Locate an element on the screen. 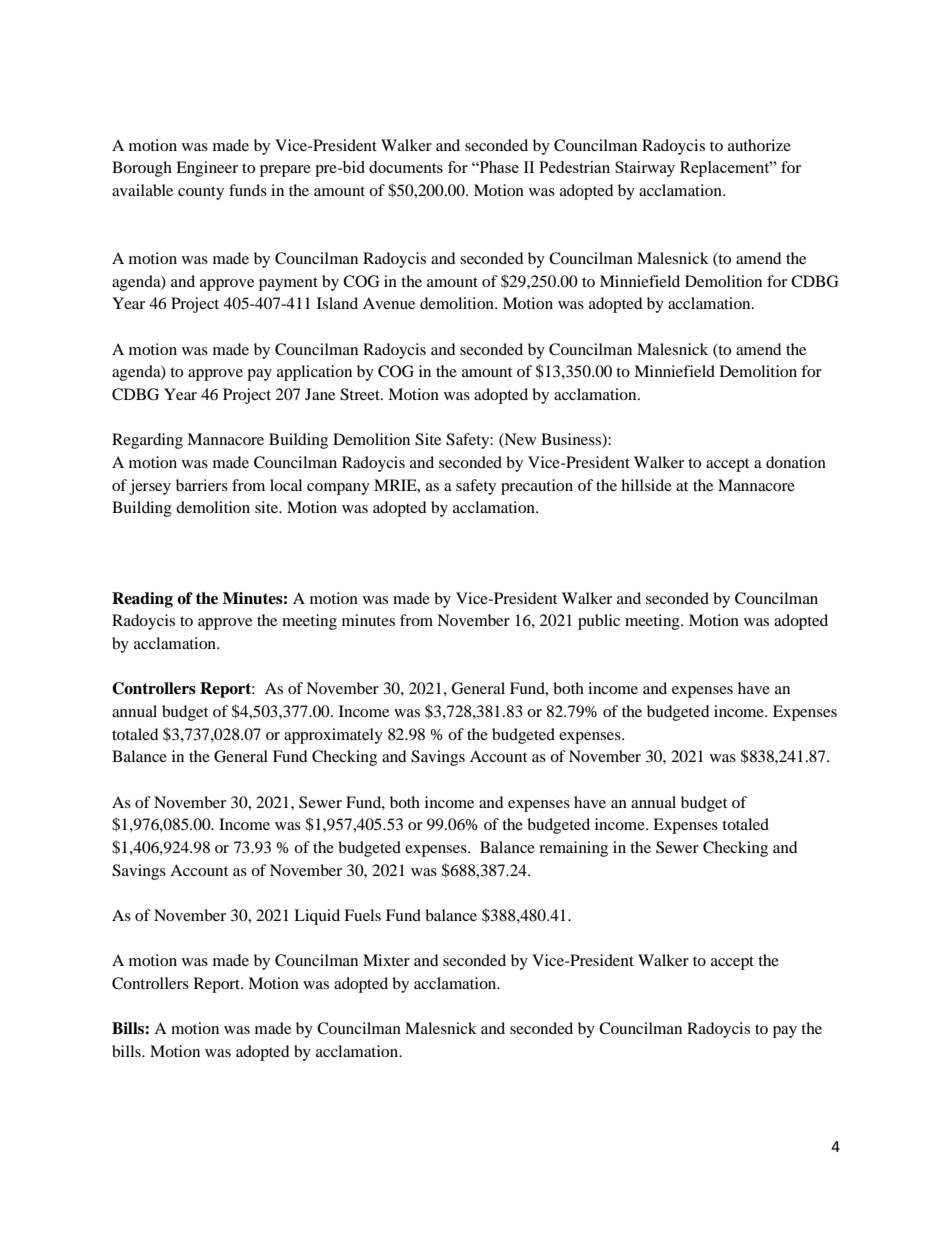  Liquid is located at coordinates (317, 917).
